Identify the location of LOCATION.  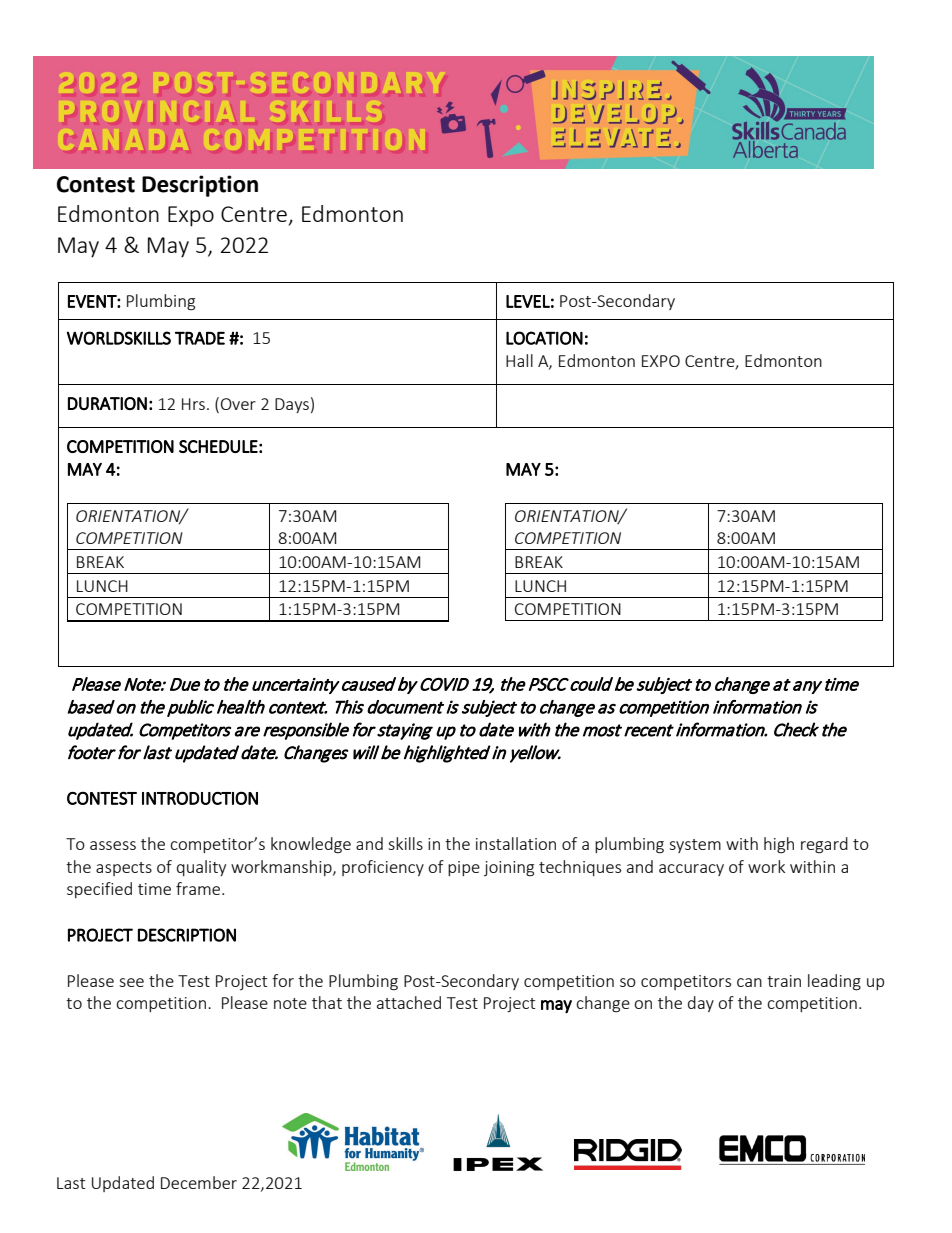
(544, 338).
